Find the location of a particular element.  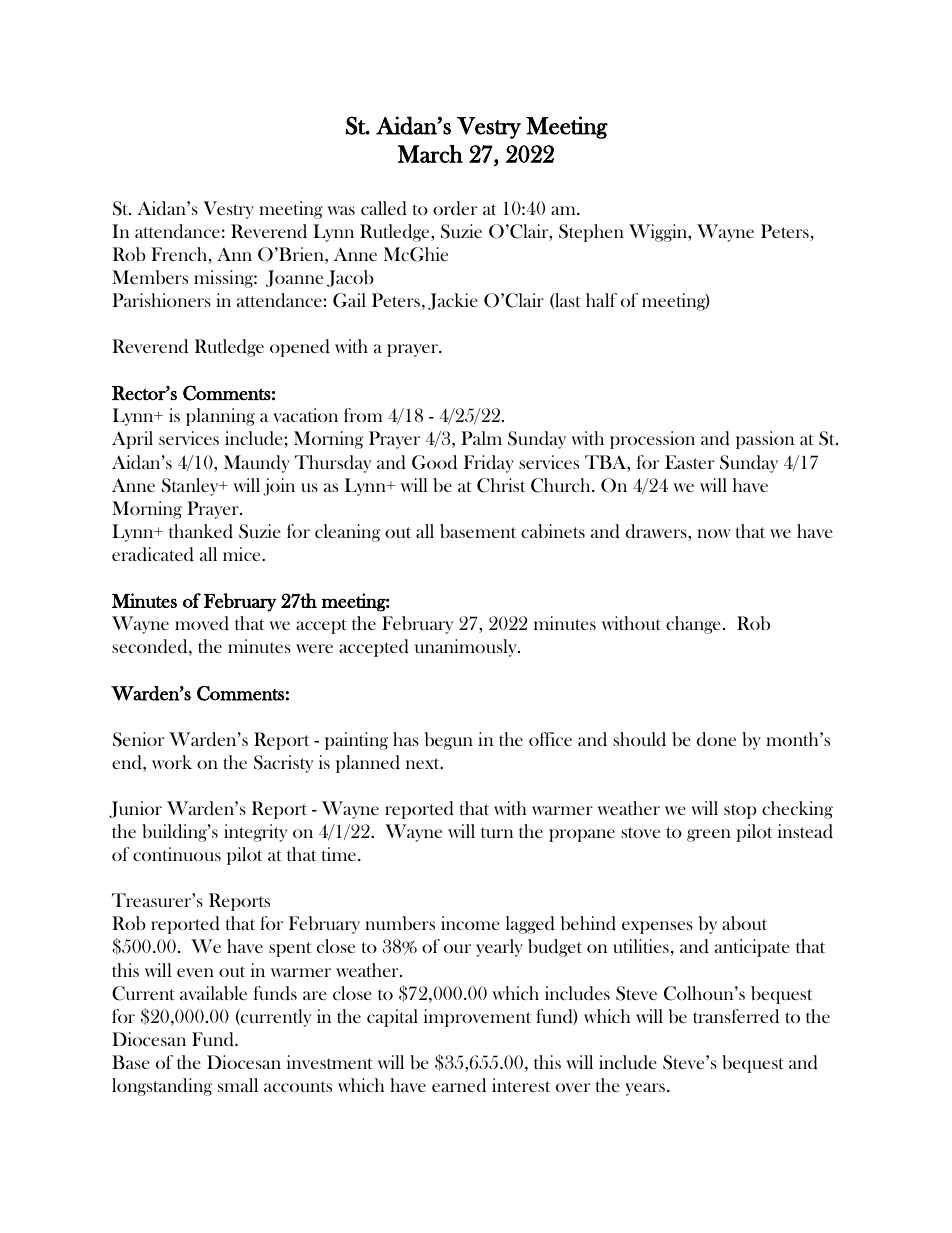

was is located at coordinates (341, 210).
